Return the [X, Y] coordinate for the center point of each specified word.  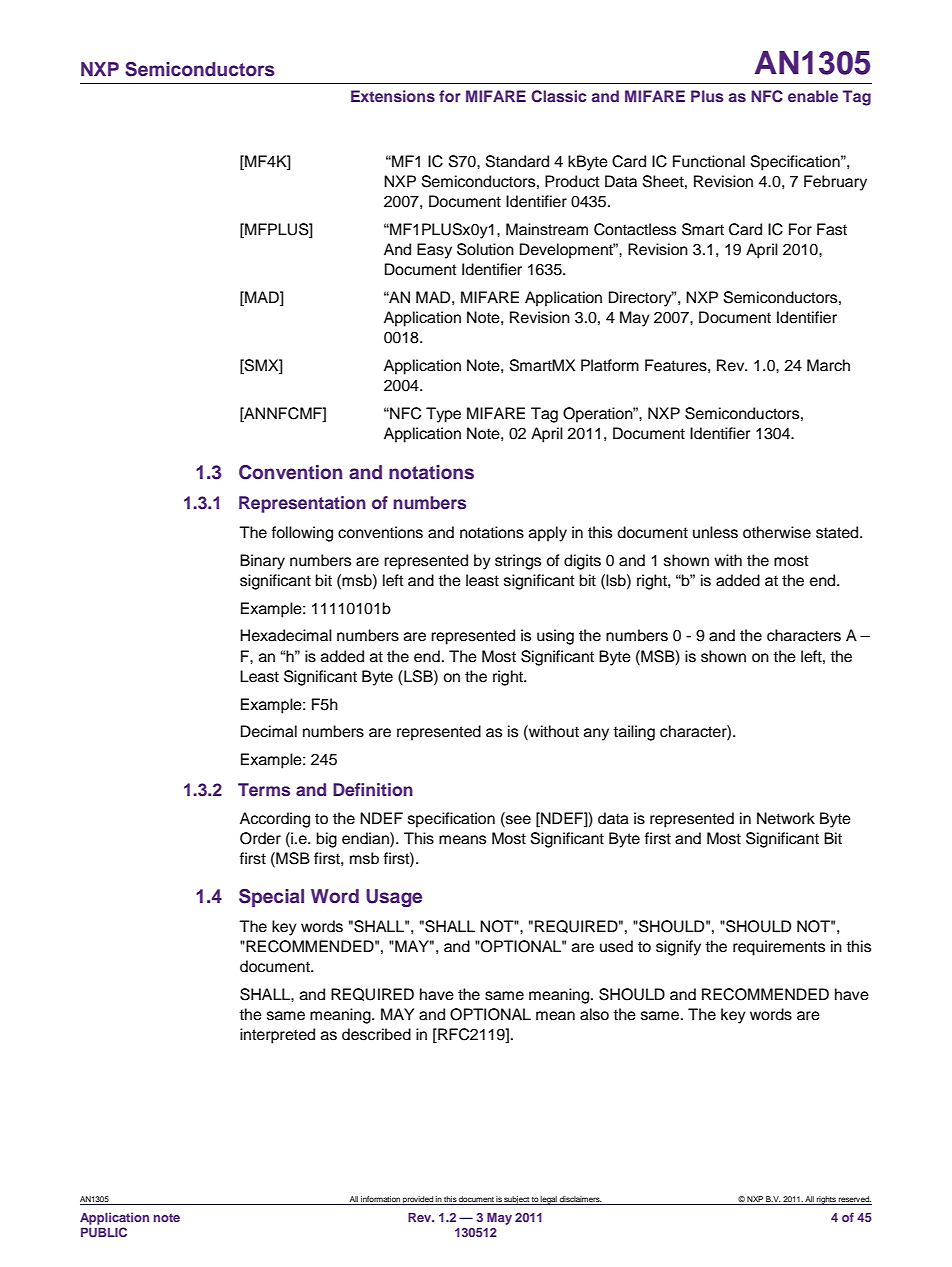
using [555, 637]
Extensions [393, 96]
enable [813, 96]
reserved [854, 1200]
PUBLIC [104, 1232]
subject [517, 1200]
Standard [517, 161]
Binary [262, 562]
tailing [634, 733]
